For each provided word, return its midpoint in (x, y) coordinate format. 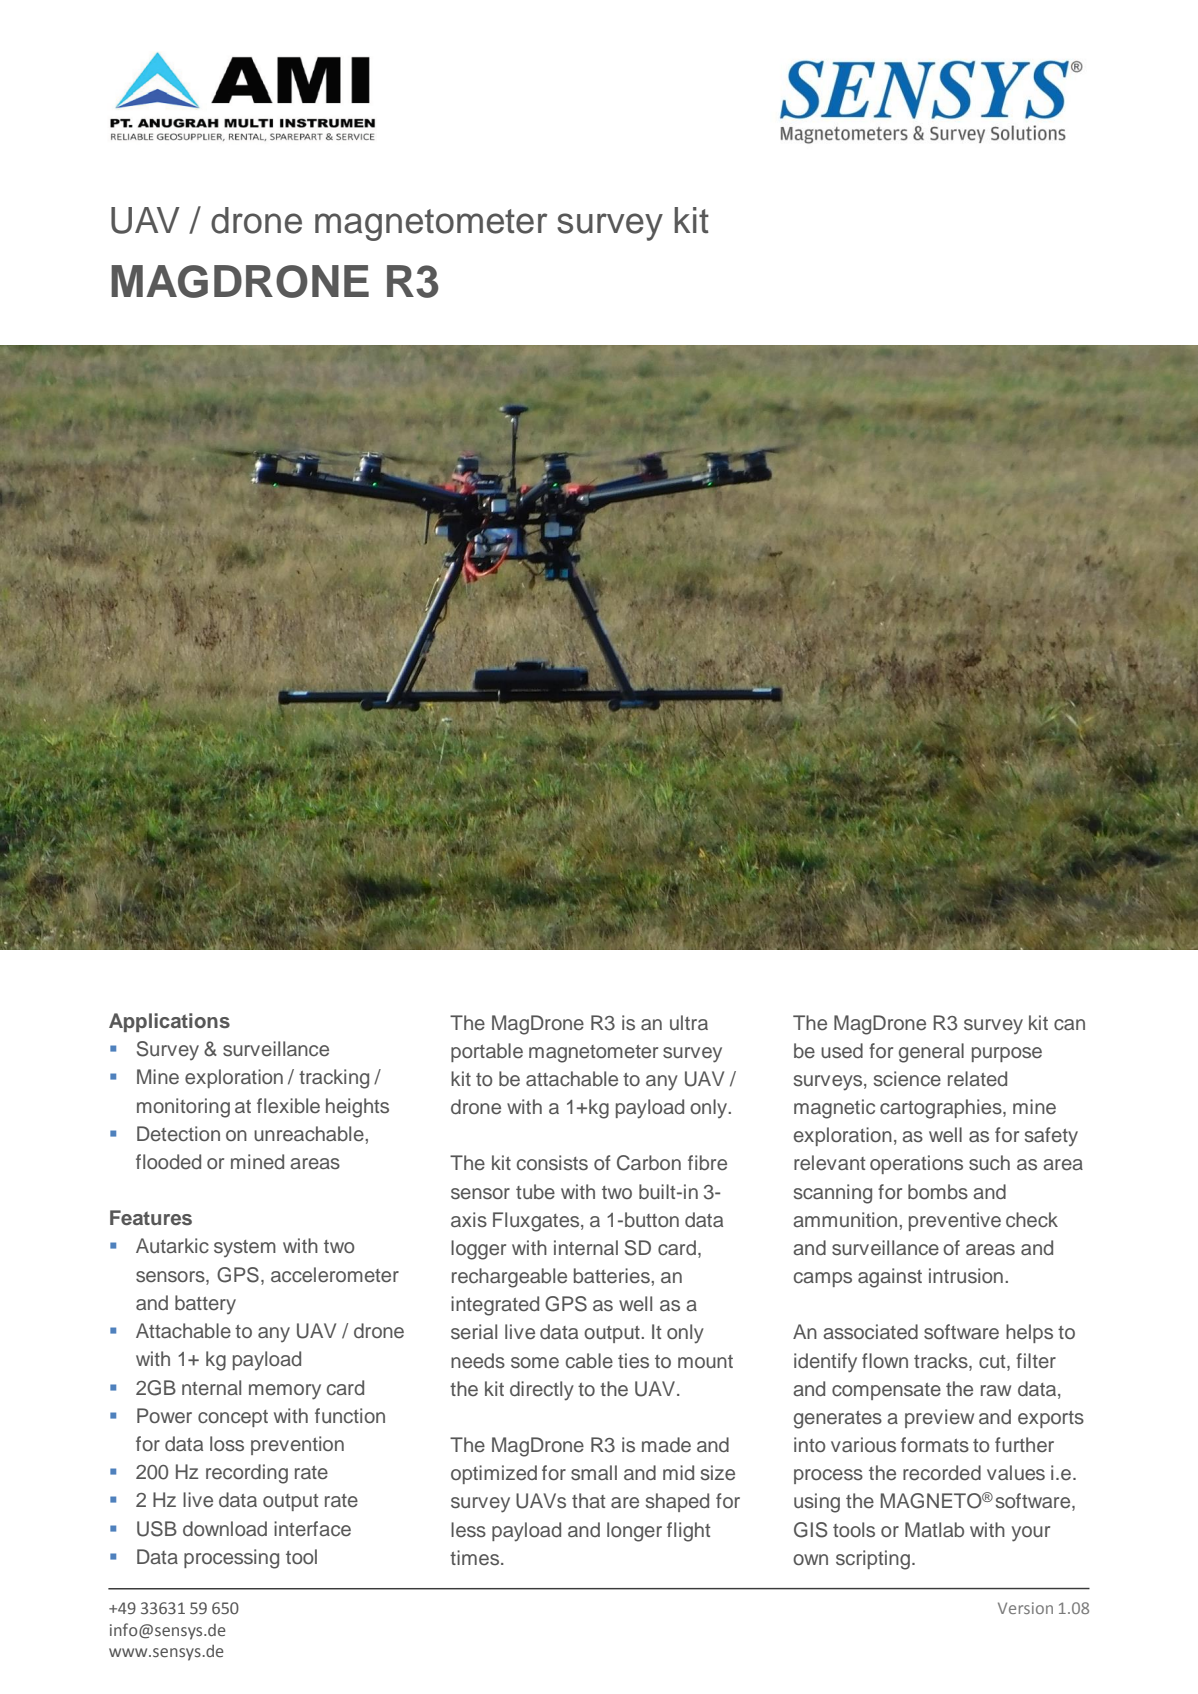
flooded (168, 1162)
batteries (613, 1276)
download (225, 1528)
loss (227, 1444)
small (594, 1473)
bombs (938, 1192)
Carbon (649, 1163)
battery (205, 1304)
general (931, 1053)
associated (870, 1332)
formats (935, 1445)
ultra (689, 1023)
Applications (169, 1022)
